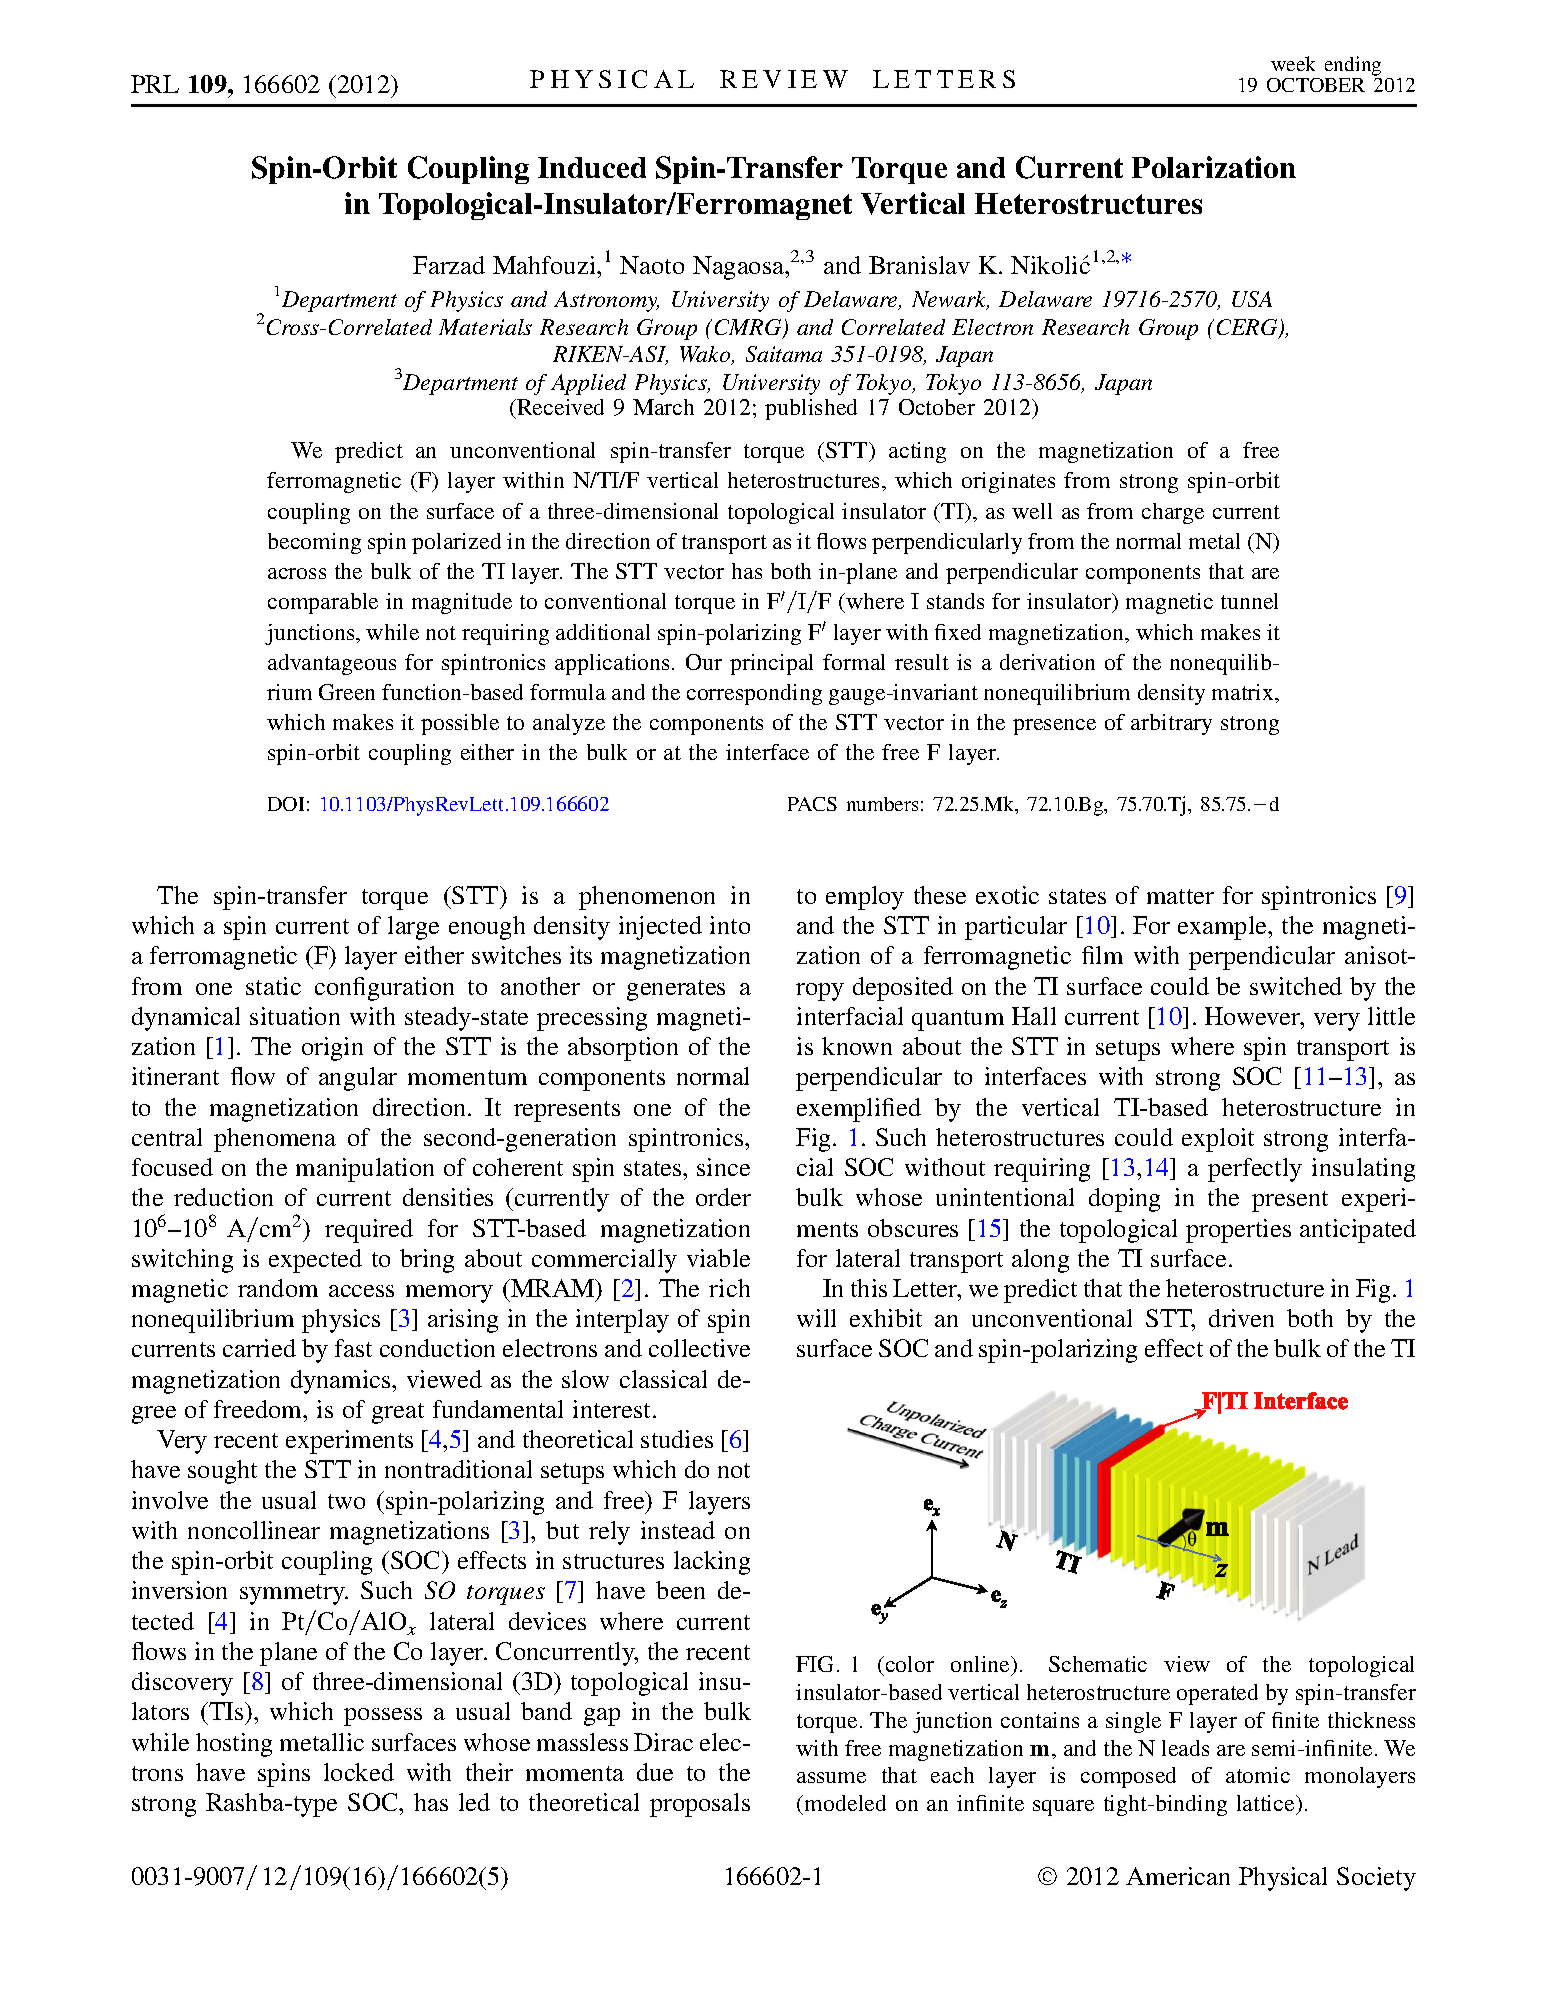 Image resolution: width=1548 pixels, height=2003 pixels. What do you see at coordinates (1241, 1318) in the screenshot?
I see `driven` at bounding box center [1241, 1318].
